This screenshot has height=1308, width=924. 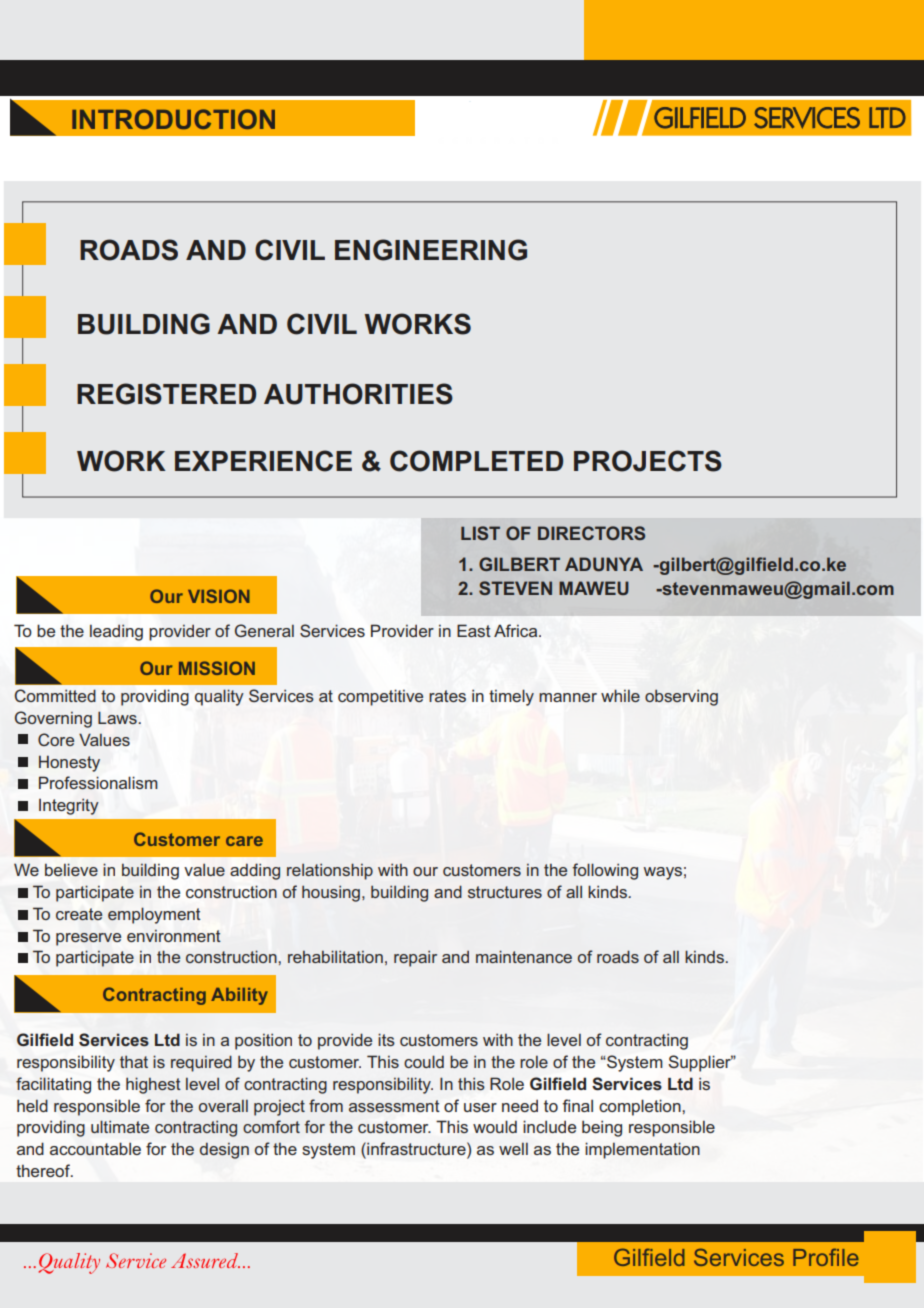 What do you see at coordinates (380, 698) in the screenshot?
I see `competitive` at bounding box center [380, 698].
